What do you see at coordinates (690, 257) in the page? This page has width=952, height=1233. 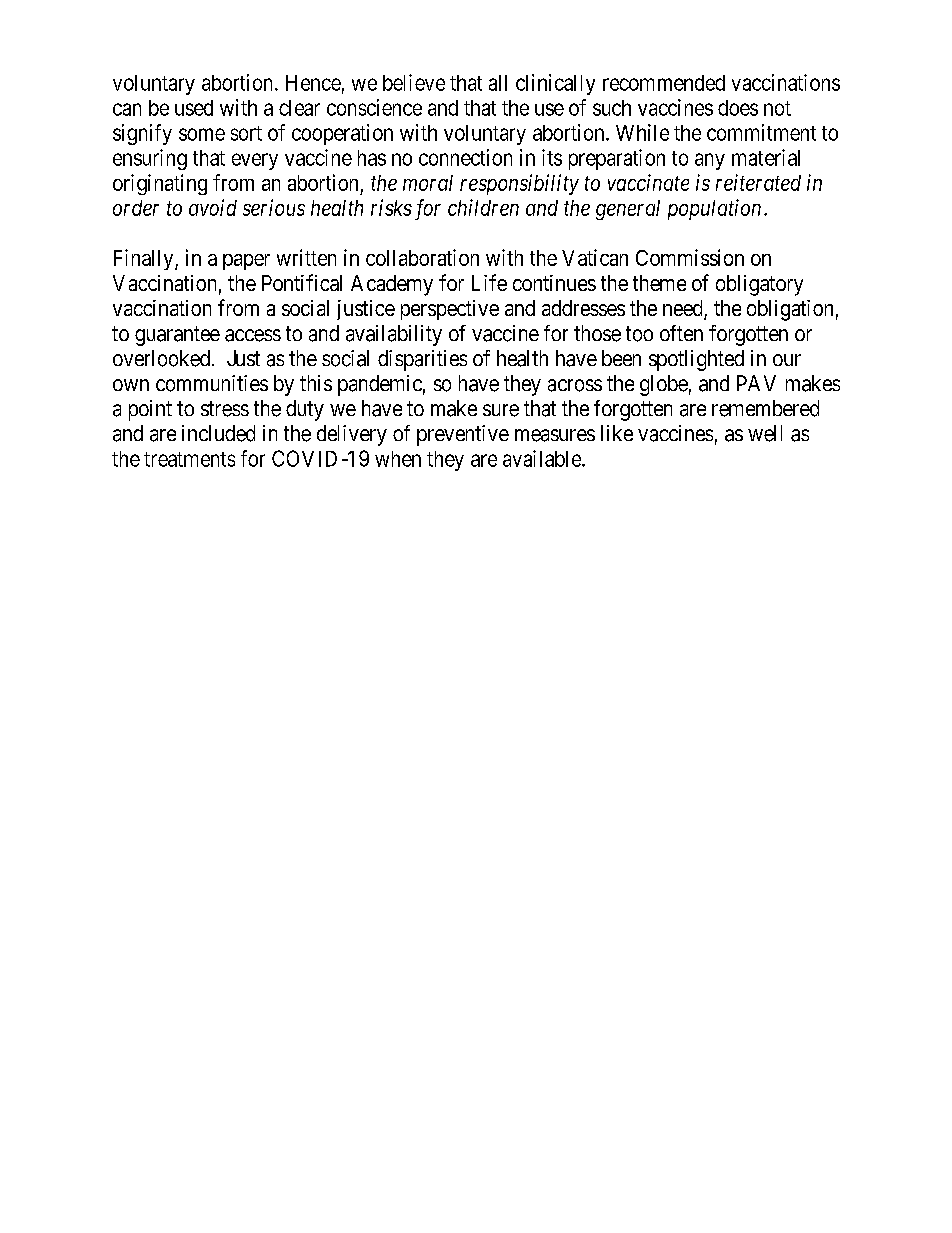 I see `Commission` at bounding box center [690, 257].
